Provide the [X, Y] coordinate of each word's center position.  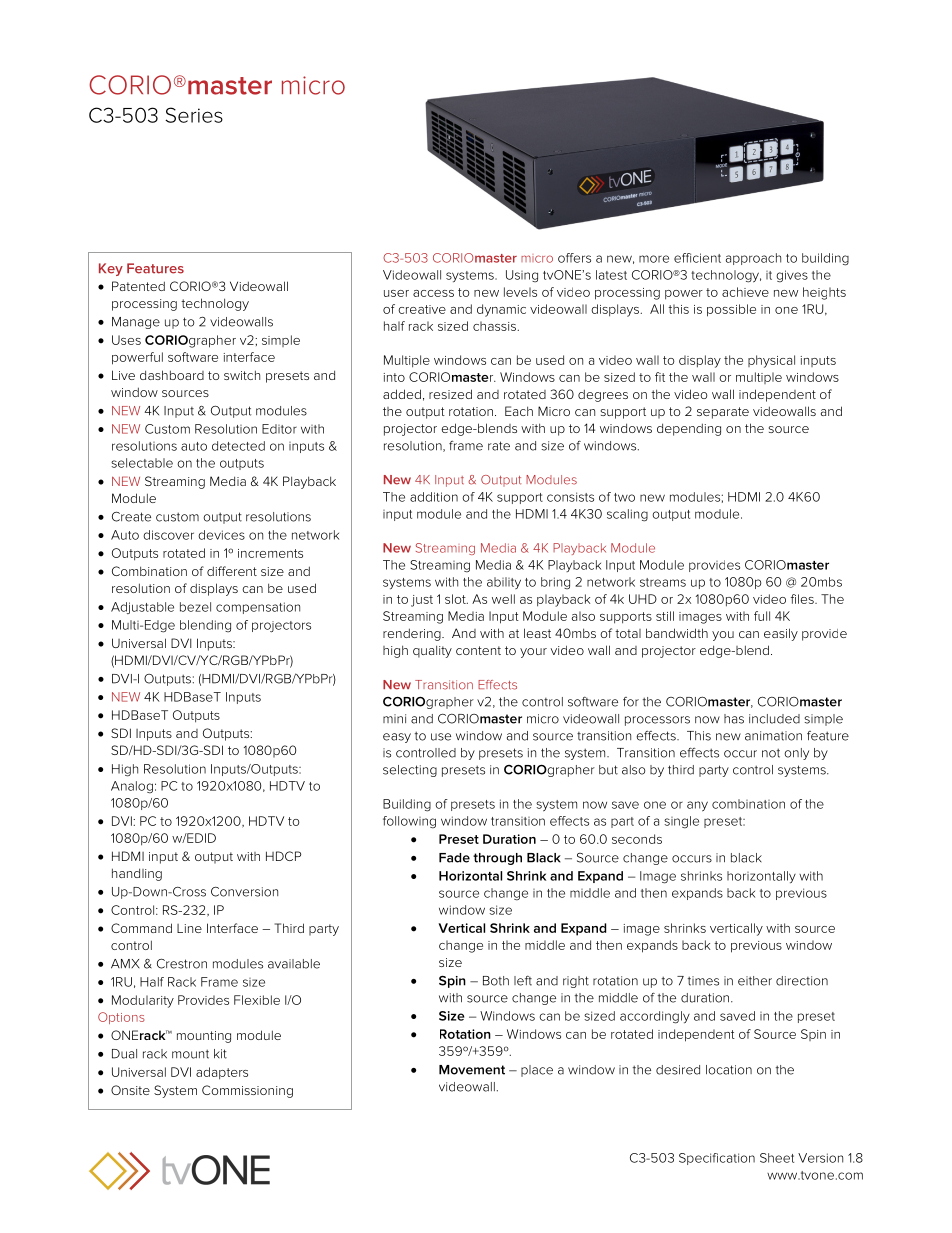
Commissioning [247, 1091]
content [478, 650]
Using [522, 276]
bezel [195, 607]
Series [194, 115]
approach [753, 259]
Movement [472, 1070]
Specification [717, 1159]
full [762, 616]
